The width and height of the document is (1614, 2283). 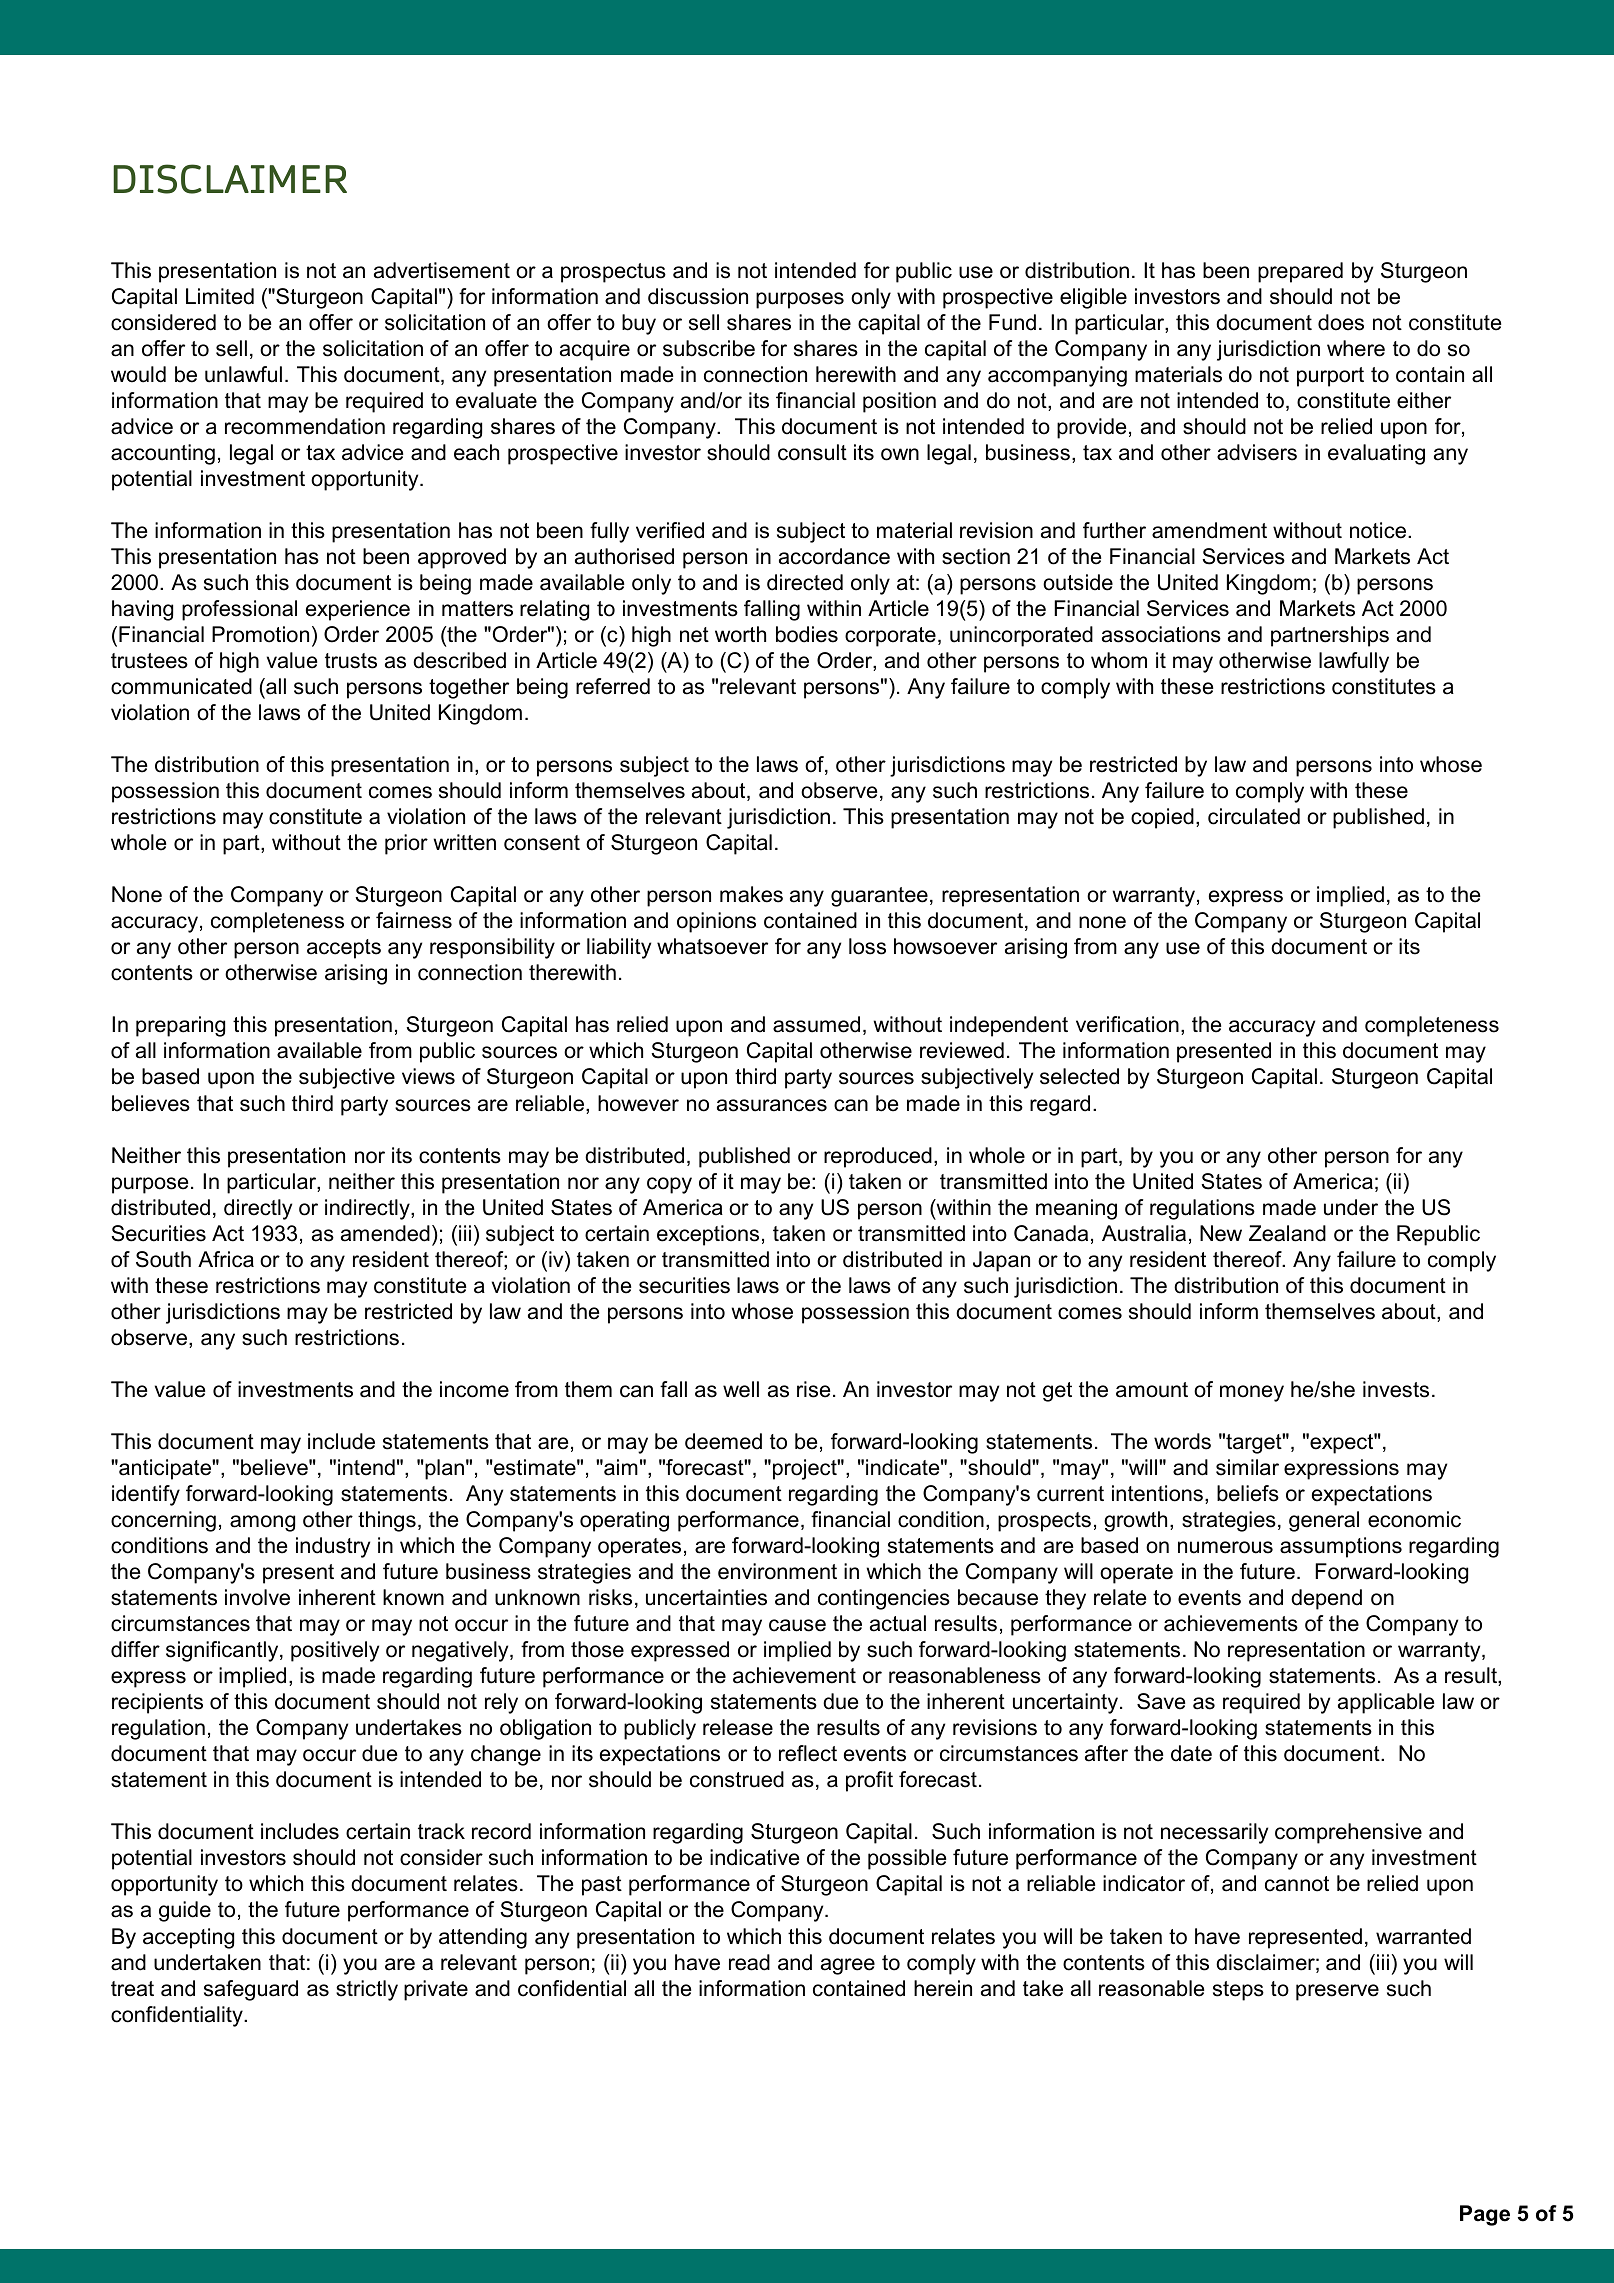 I want to click on well, so click(x=741, y=1389).
